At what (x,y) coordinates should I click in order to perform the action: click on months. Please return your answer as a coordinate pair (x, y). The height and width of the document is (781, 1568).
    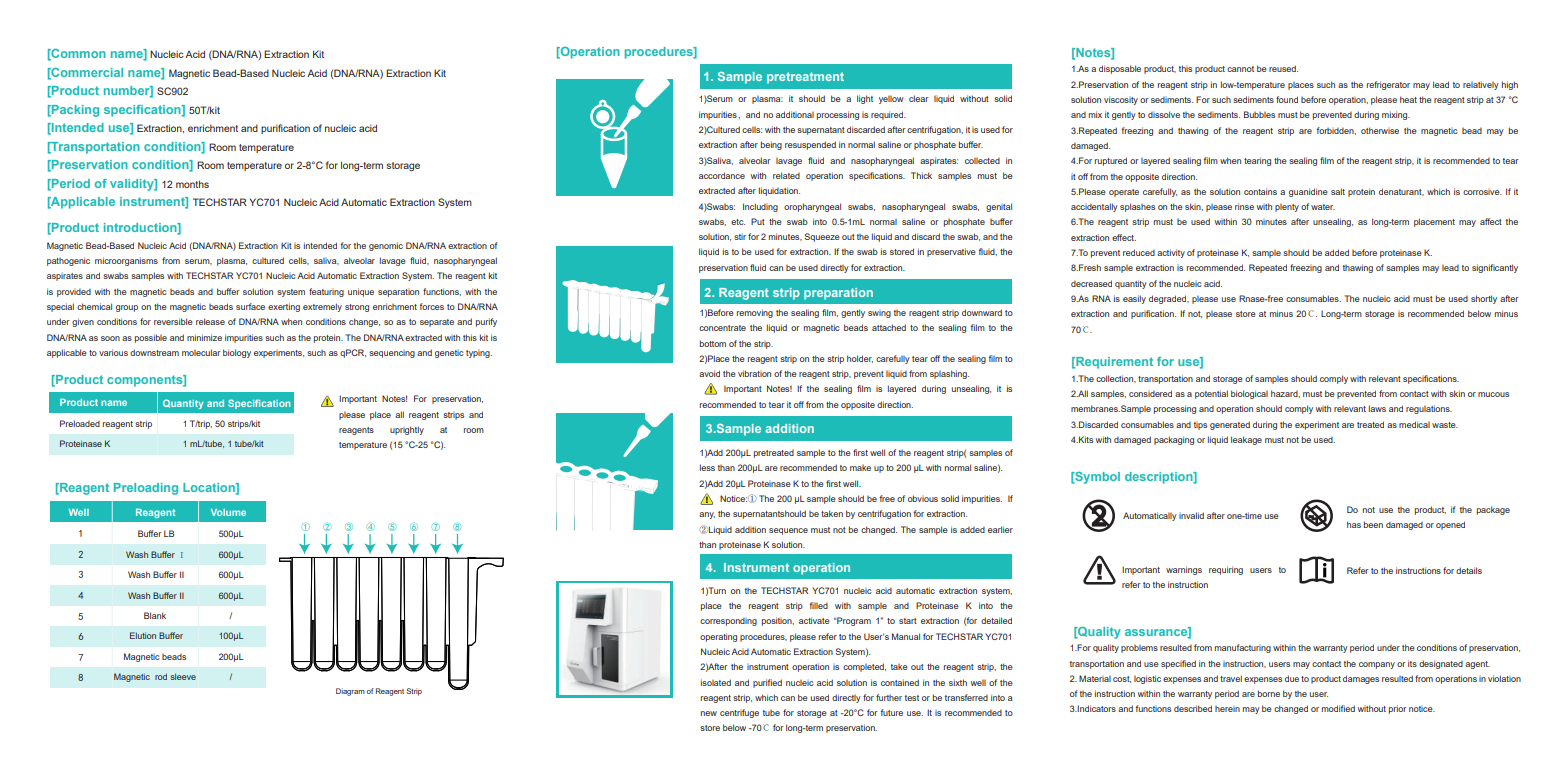
    Looking at the image, I should click on (192, 184).
